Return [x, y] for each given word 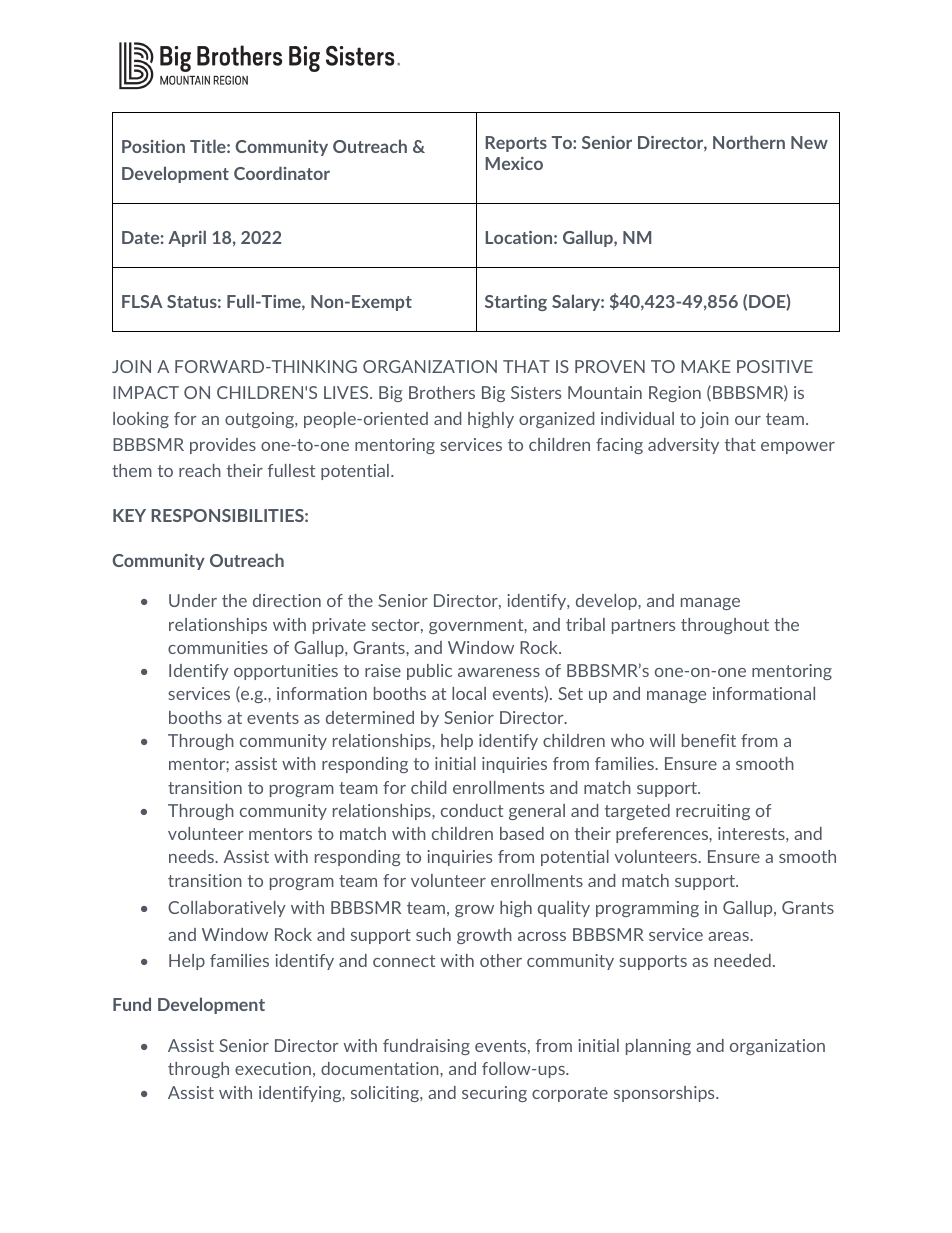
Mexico [514, 163]
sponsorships [665, 1094]
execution [273, 1068]
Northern [749, 142]
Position [153, 146]
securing [494, 1094]
